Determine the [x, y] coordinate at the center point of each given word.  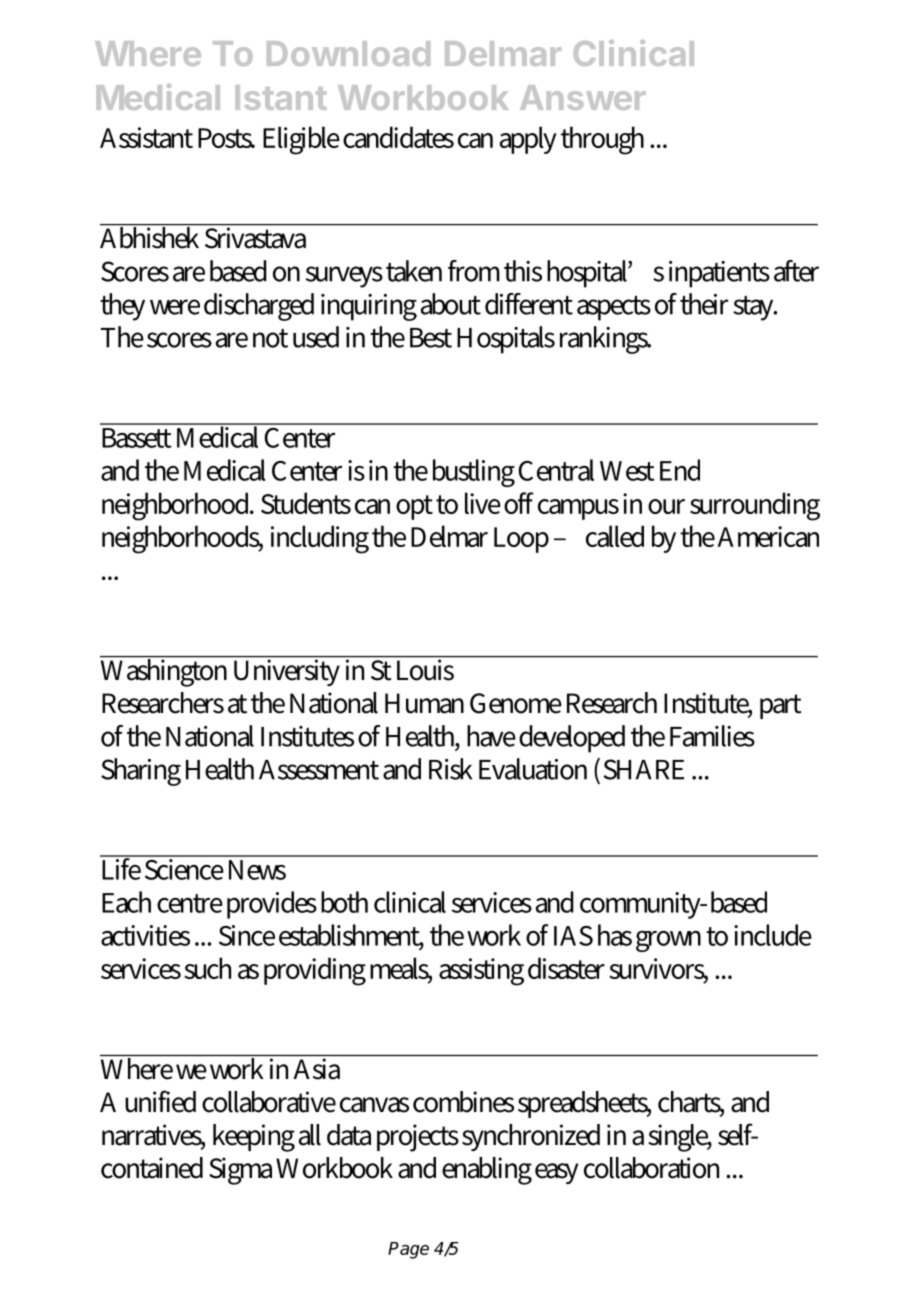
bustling [474, 473]
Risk [450, 769]
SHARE [643, 769]
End [680, 470]
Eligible [301, 140]
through [602, 140]
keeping [254, 1138]
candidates [398, 137]
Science [184, 868]
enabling [487, 1171]
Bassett [136, 438]
